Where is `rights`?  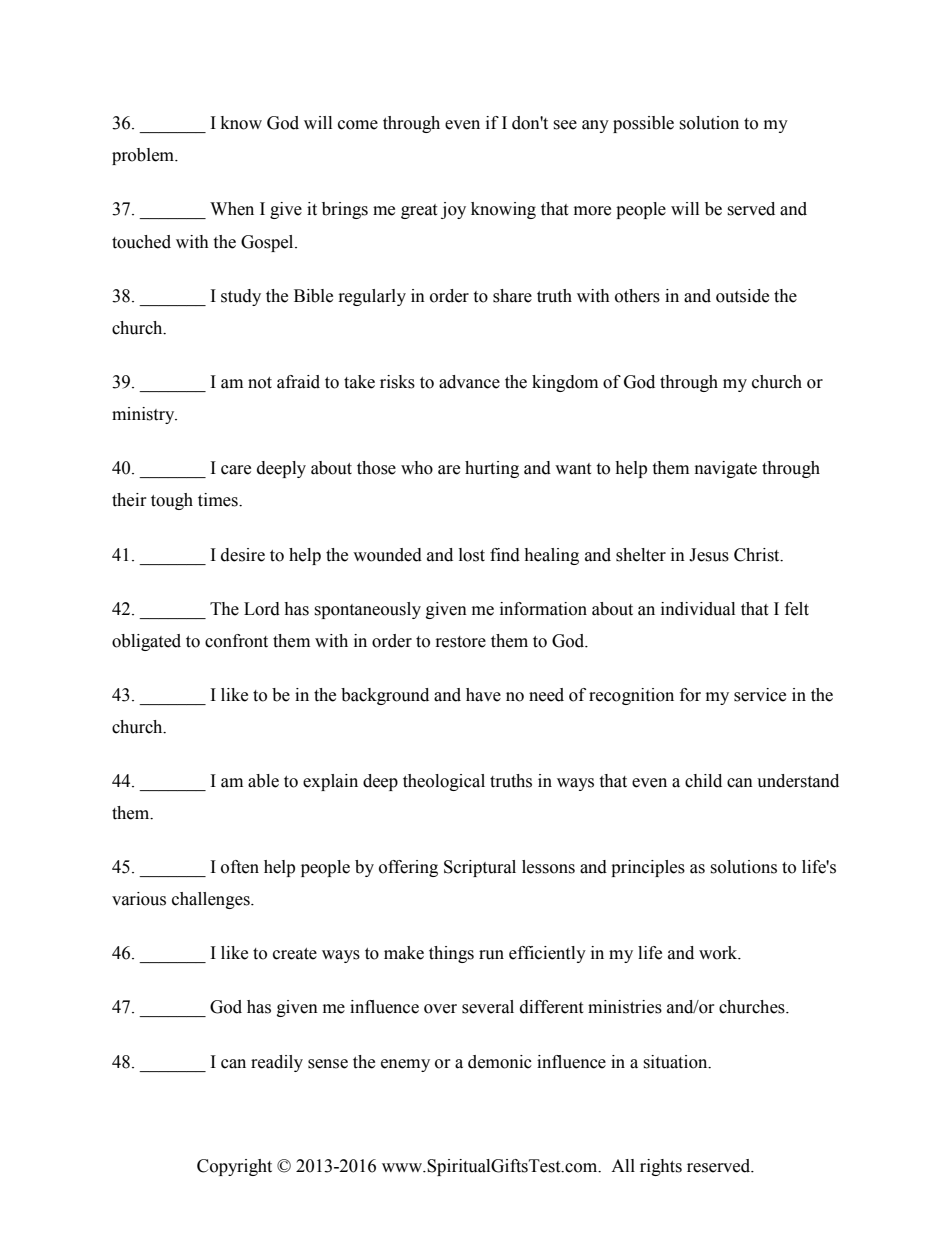 rights is located at coordinates (661, 1167).
